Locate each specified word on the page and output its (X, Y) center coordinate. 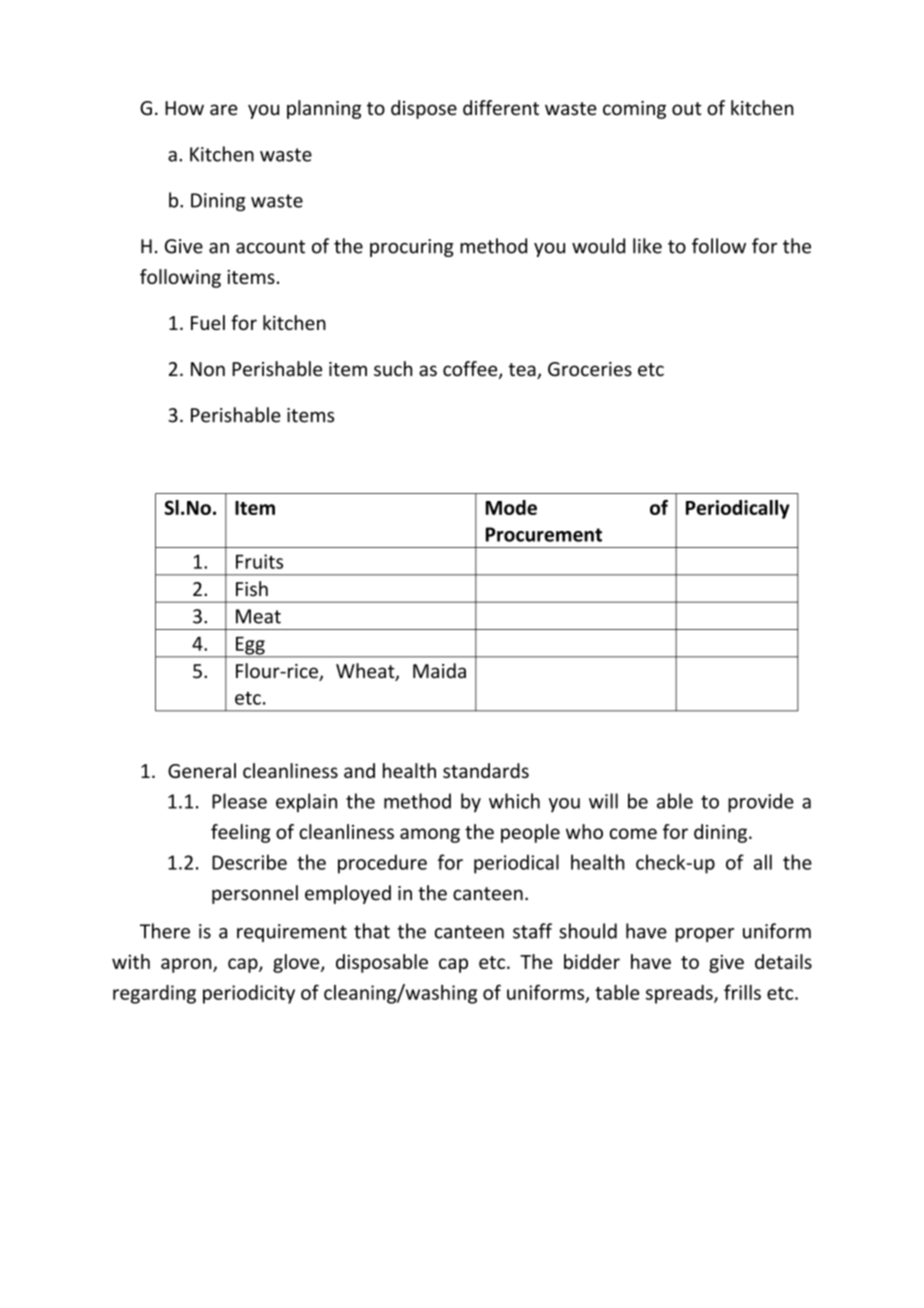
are (224, 110)
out (687, 109)
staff (532, 931)
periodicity (249, 994)
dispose (424, 109)
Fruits (259, 561)
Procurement (544, 534)
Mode (511, 507)
